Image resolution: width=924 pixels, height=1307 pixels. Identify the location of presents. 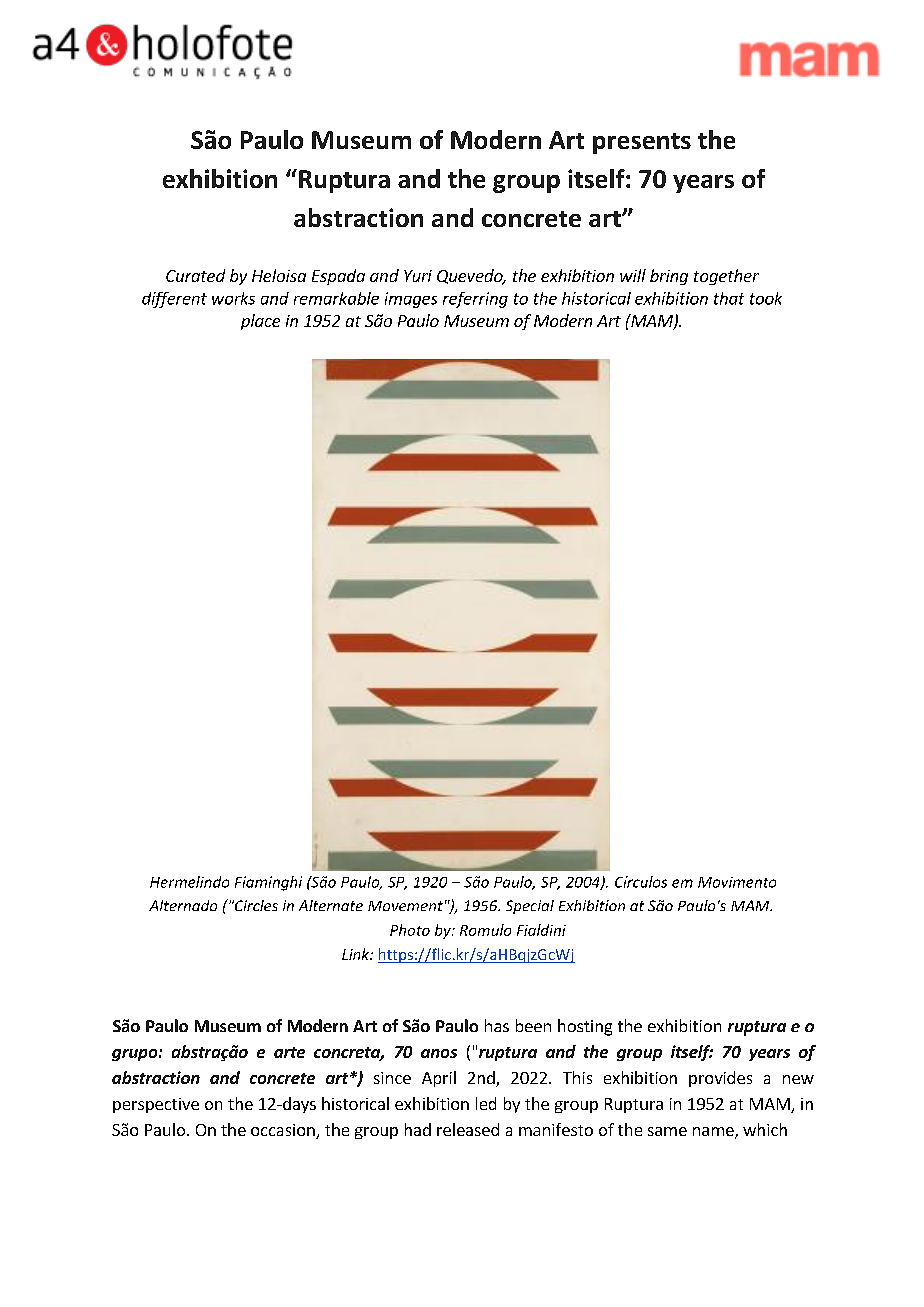
(642, 143).
